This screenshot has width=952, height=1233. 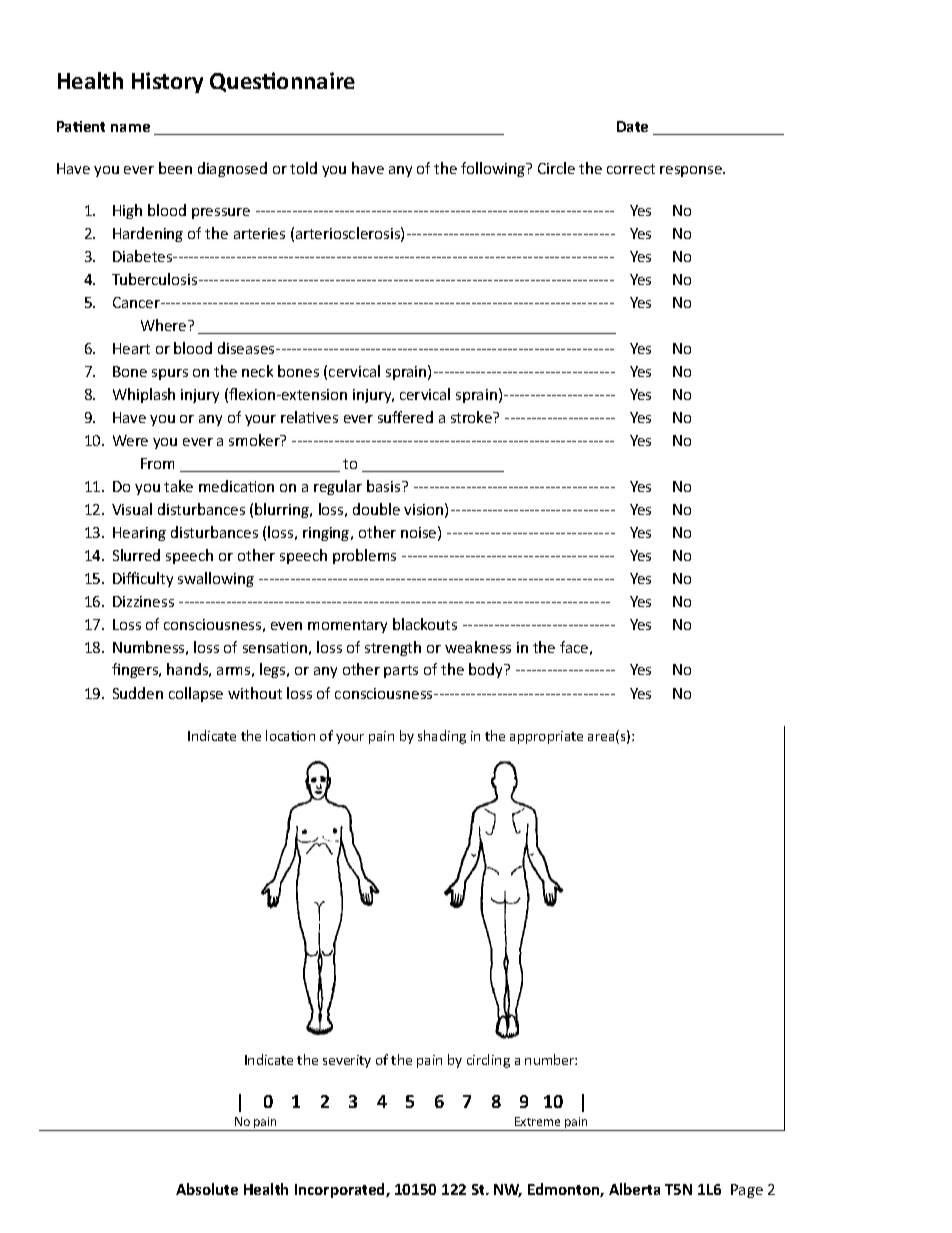 I want to click on Absolute, so click(x=207, y=1189).
